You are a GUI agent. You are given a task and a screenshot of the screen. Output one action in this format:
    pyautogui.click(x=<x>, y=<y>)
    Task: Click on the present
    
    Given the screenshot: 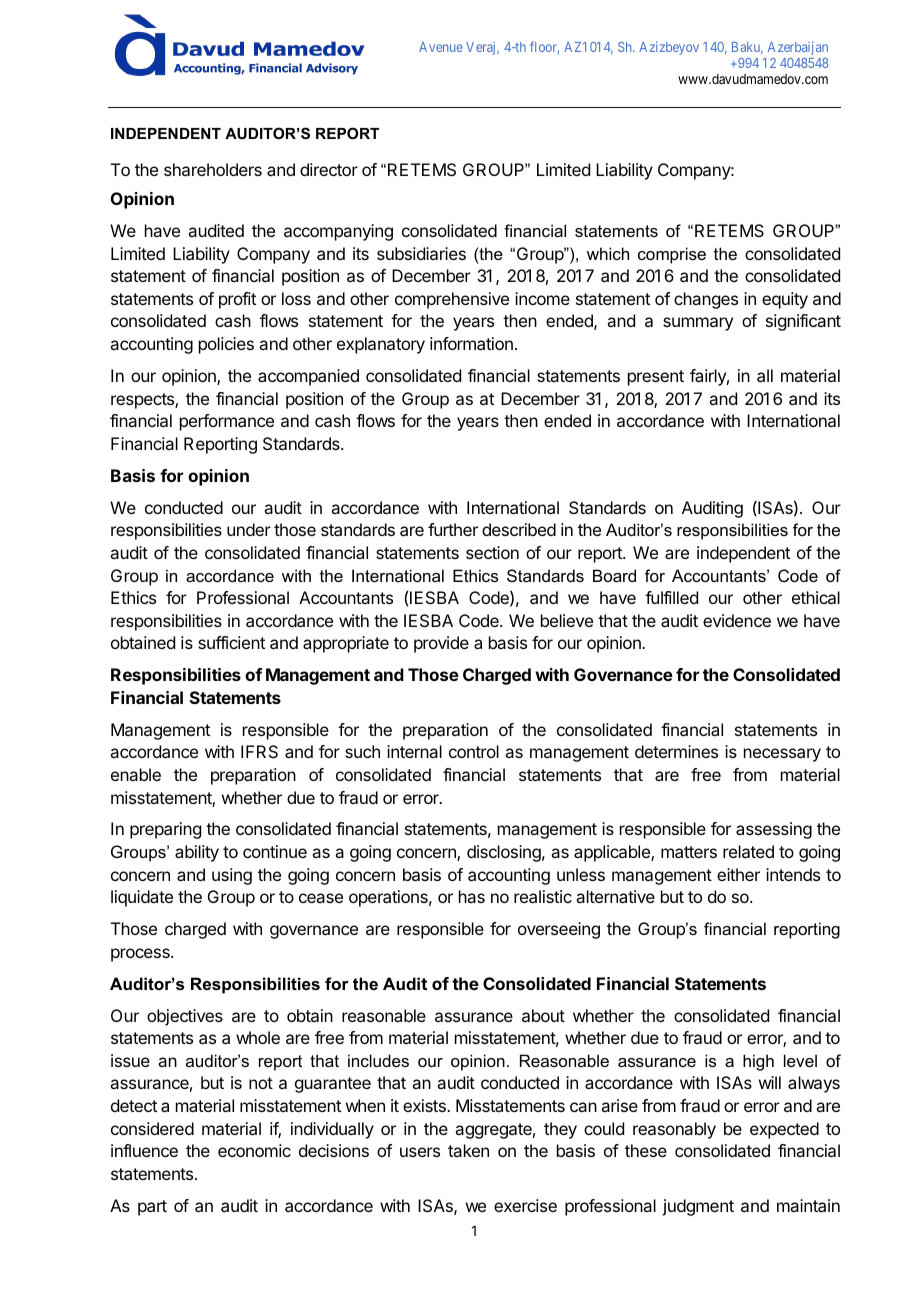 What is the action you would take?
    pyautogui.click(x=656, y=378)
